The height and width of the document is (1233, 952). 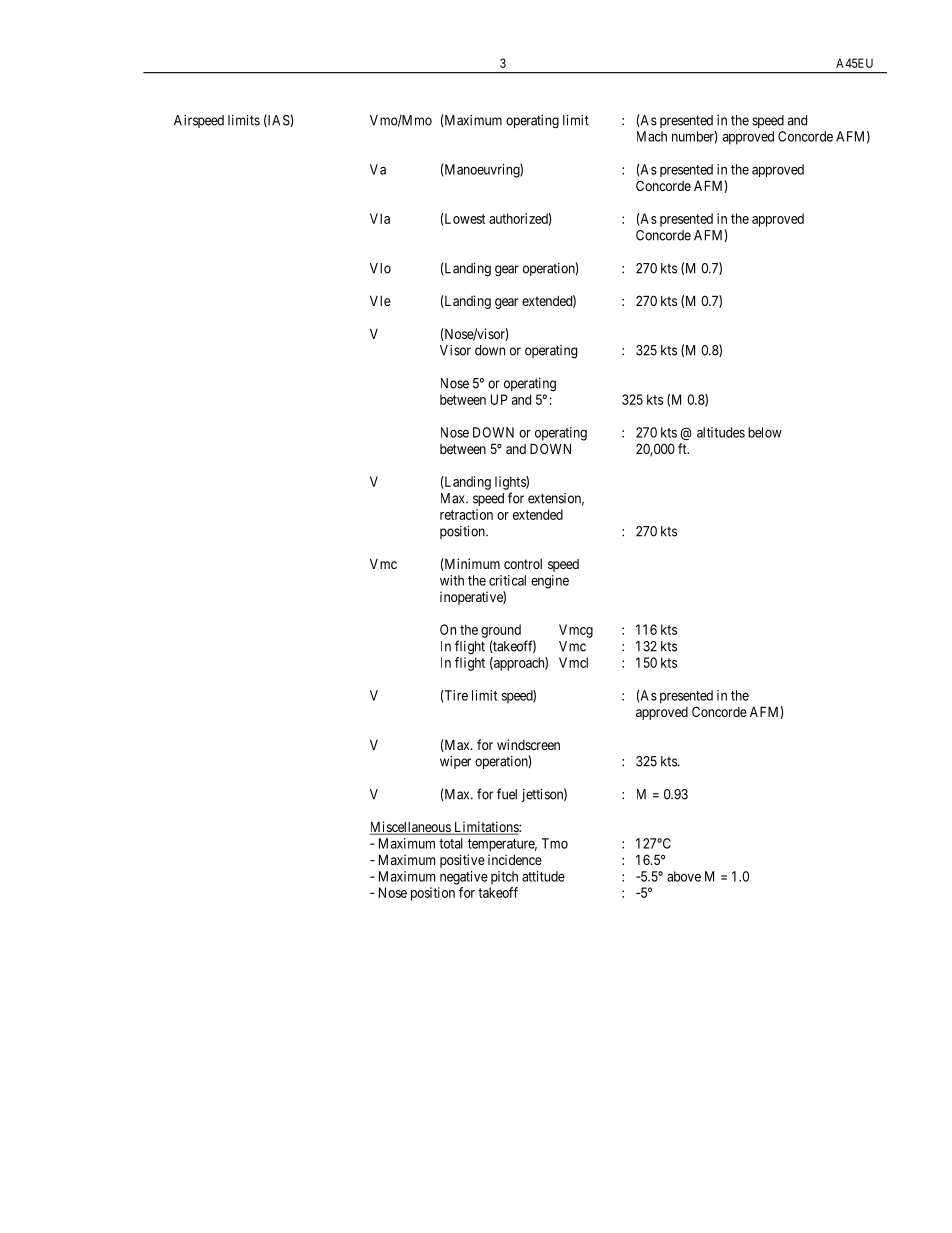 What do you see at coordinates (380, 268) in the document?
I see `Vlo` at bounding box center [380, 268].
